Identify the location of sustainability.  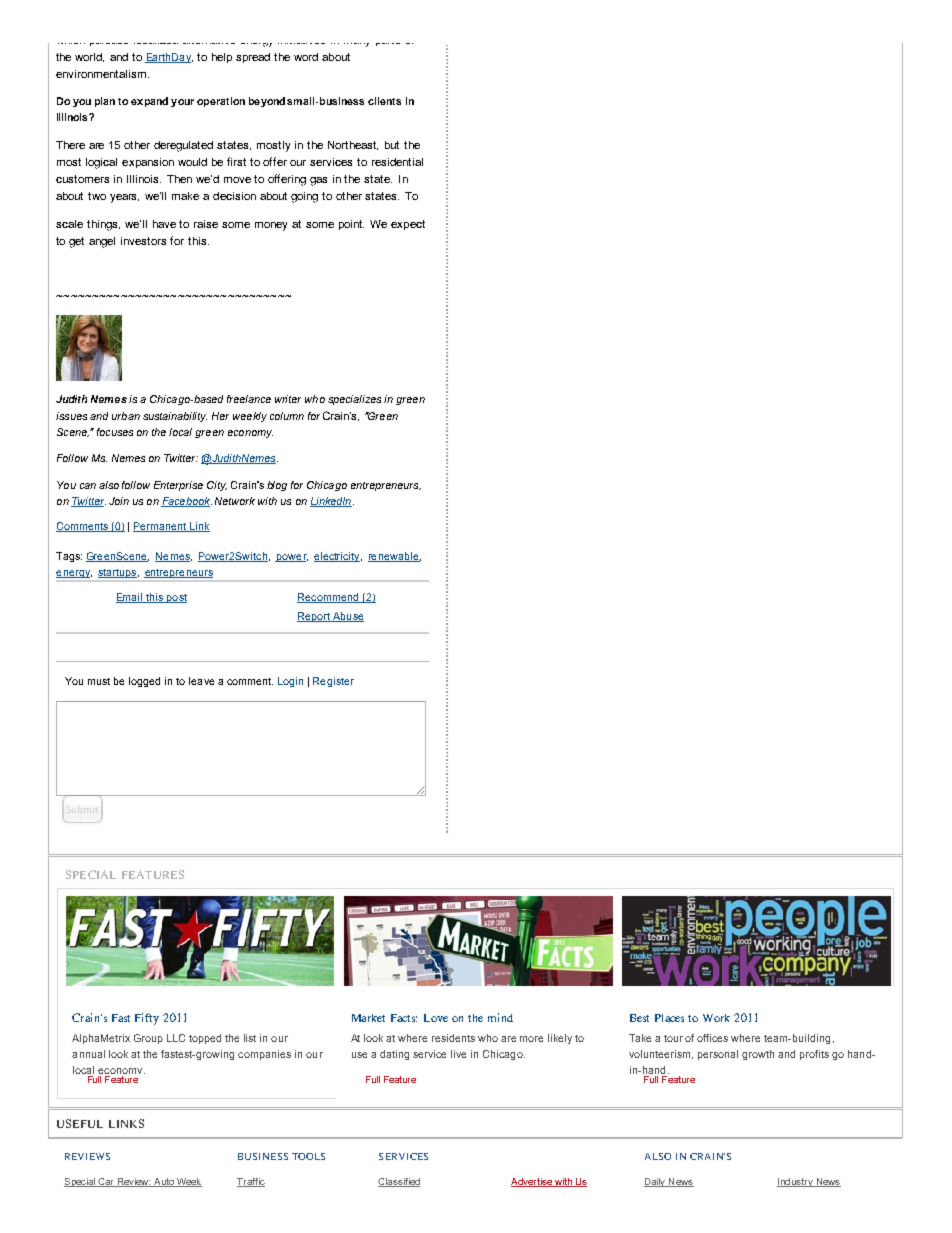
(175, 417).
